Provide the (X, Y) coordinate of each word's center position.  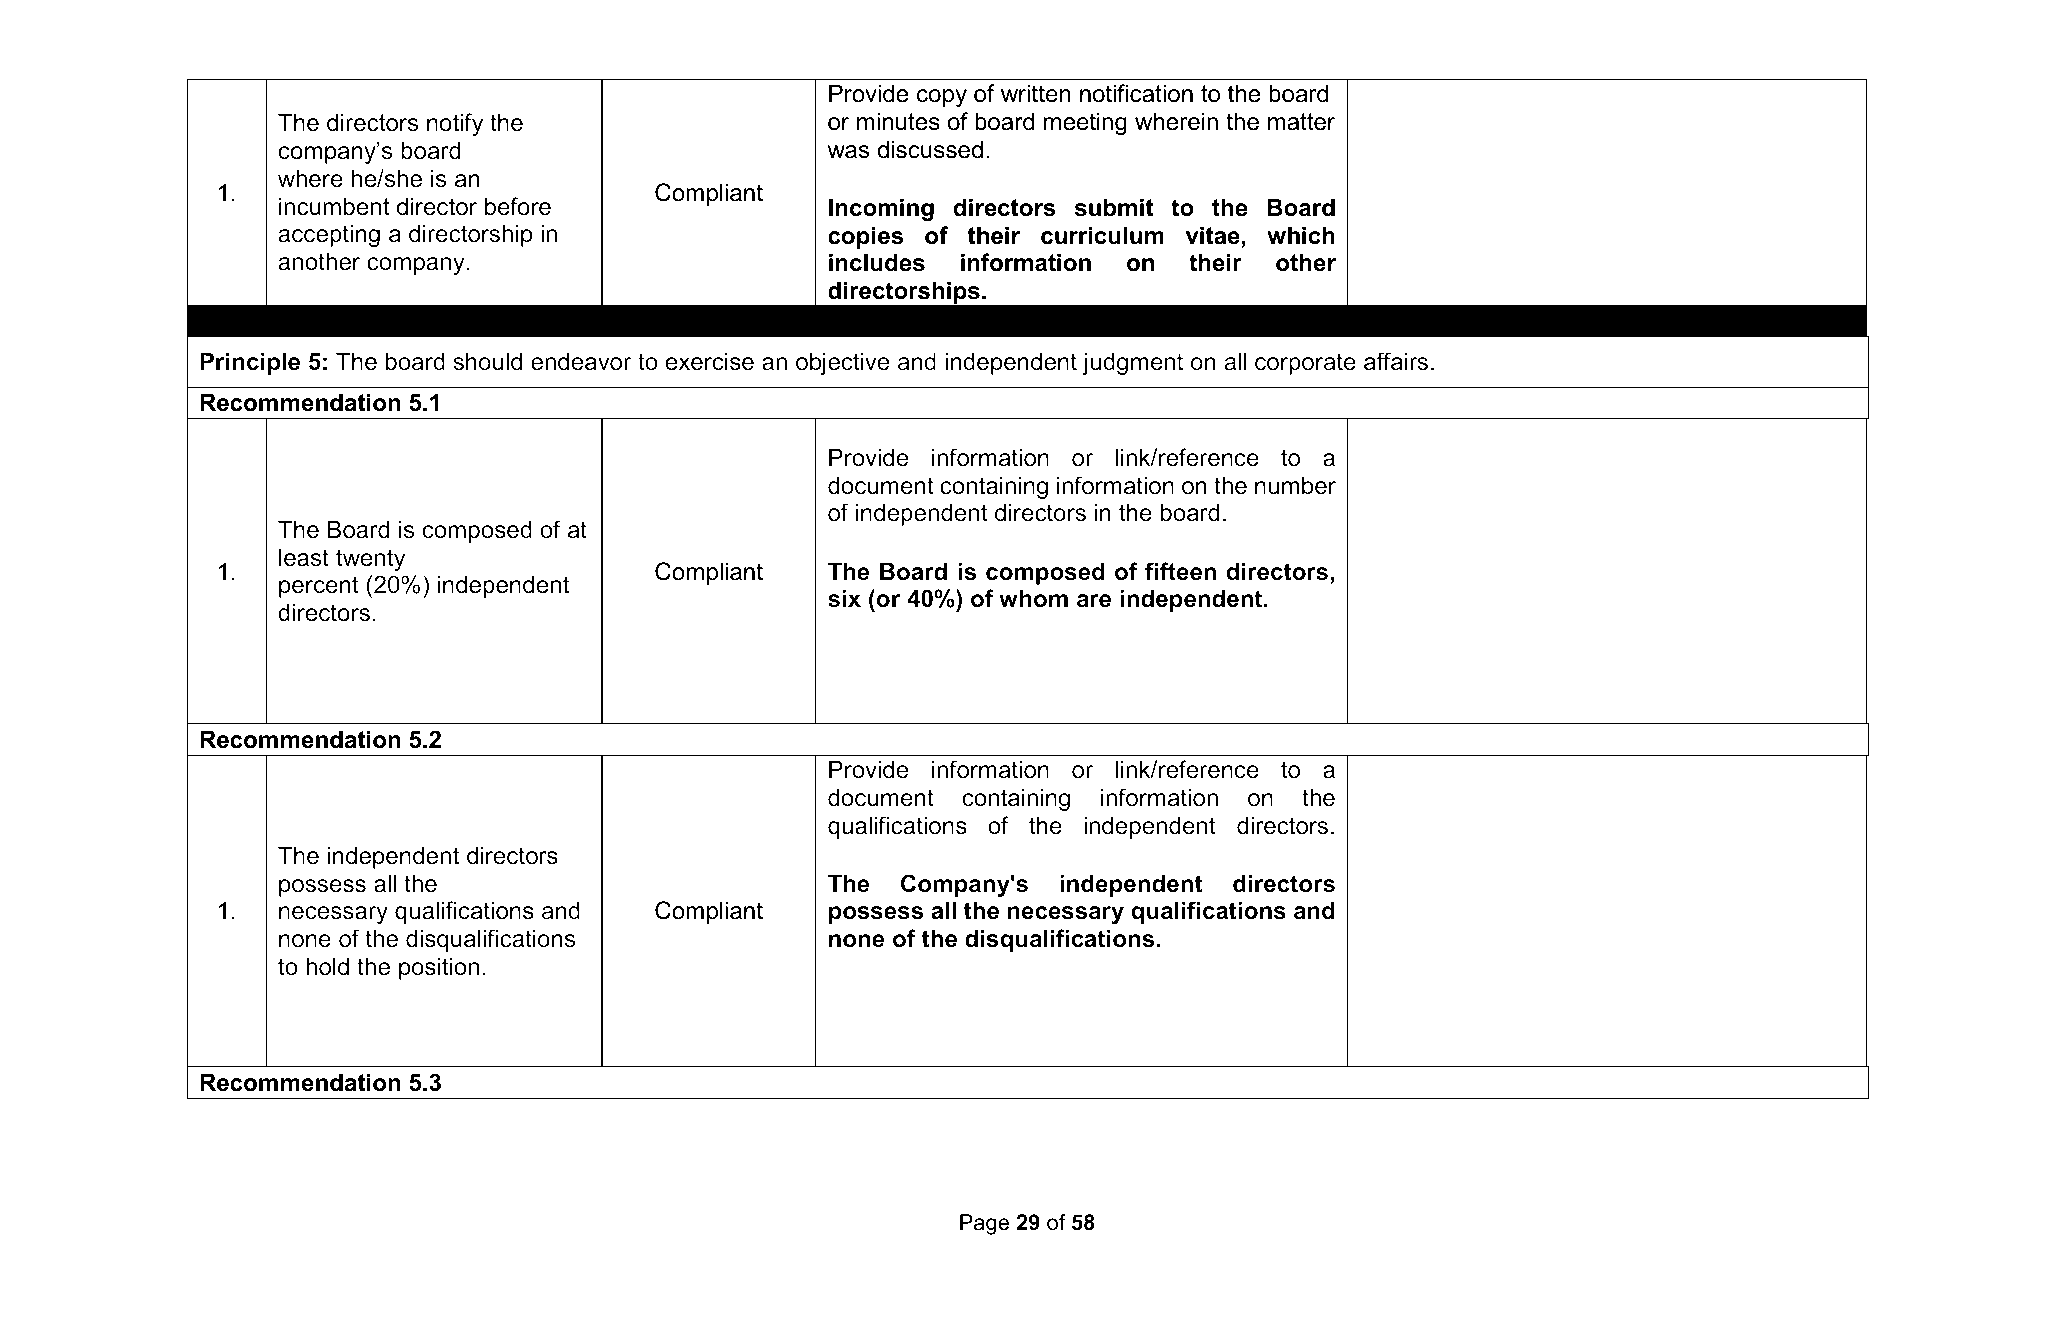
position (439, 968)
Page (984, 1224)
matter (1301, 122)
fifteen (1180, 571)
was (848, 152)
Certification (891, 684)
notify (455, 124)
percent (318, 587)
